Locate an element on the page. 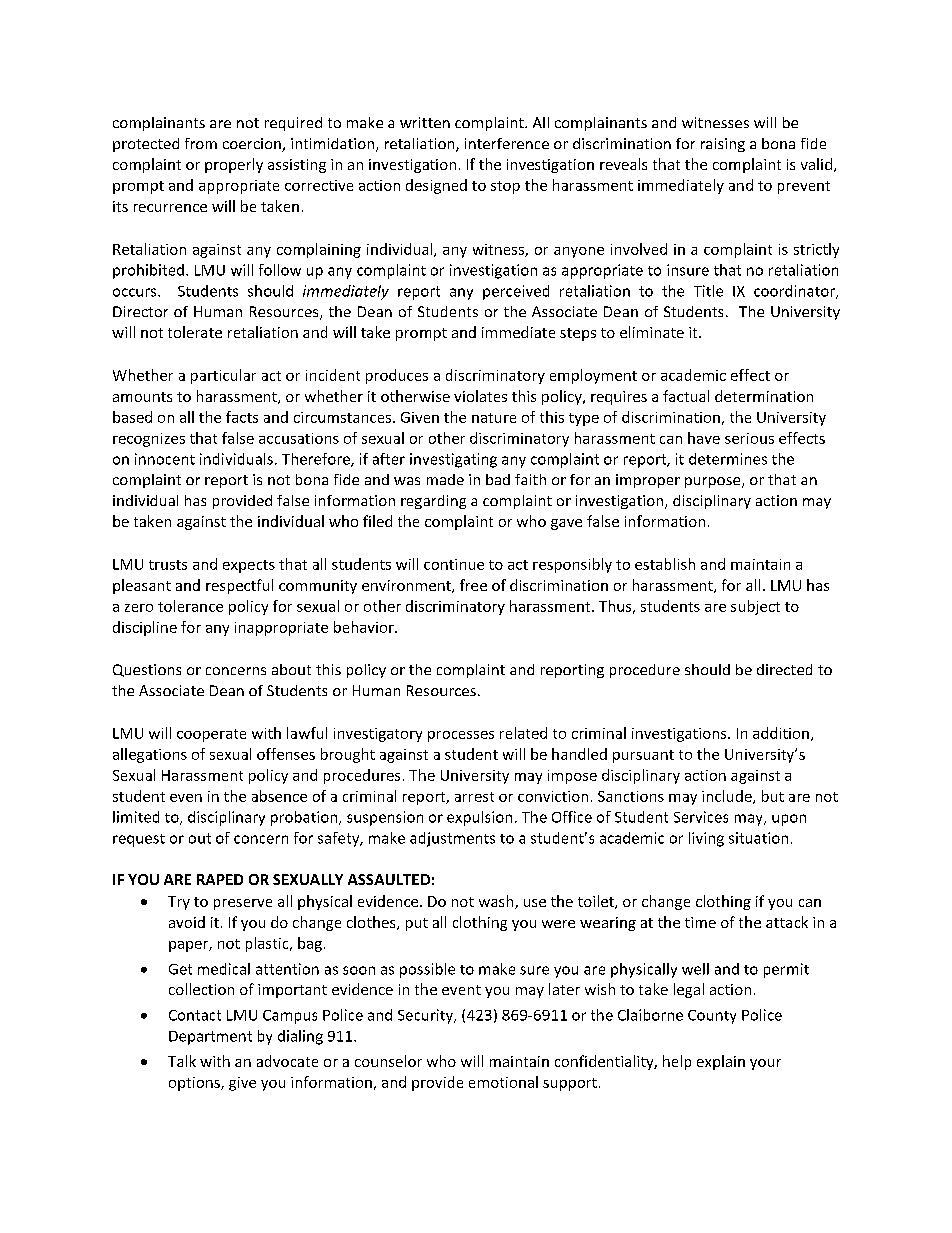 The image size is (952, 1233). emotional is located at coordinates (503, 1082).
